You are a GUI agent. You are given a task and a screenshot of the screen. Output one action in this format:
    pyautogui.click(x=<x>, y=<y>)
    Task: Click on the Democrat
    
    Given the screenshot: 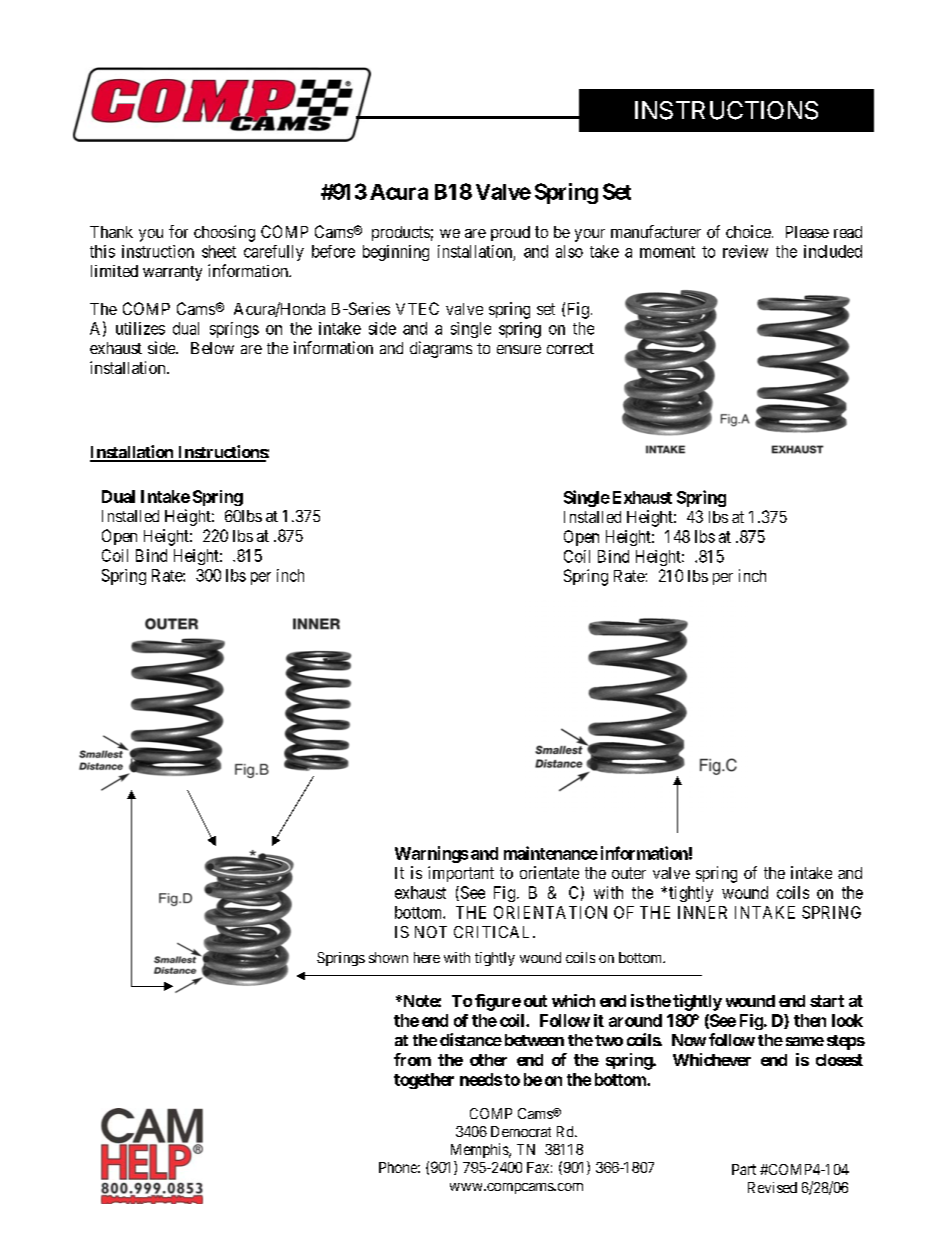 What is the action you would take?
    pyautogui.click(x=521, y=1131)
